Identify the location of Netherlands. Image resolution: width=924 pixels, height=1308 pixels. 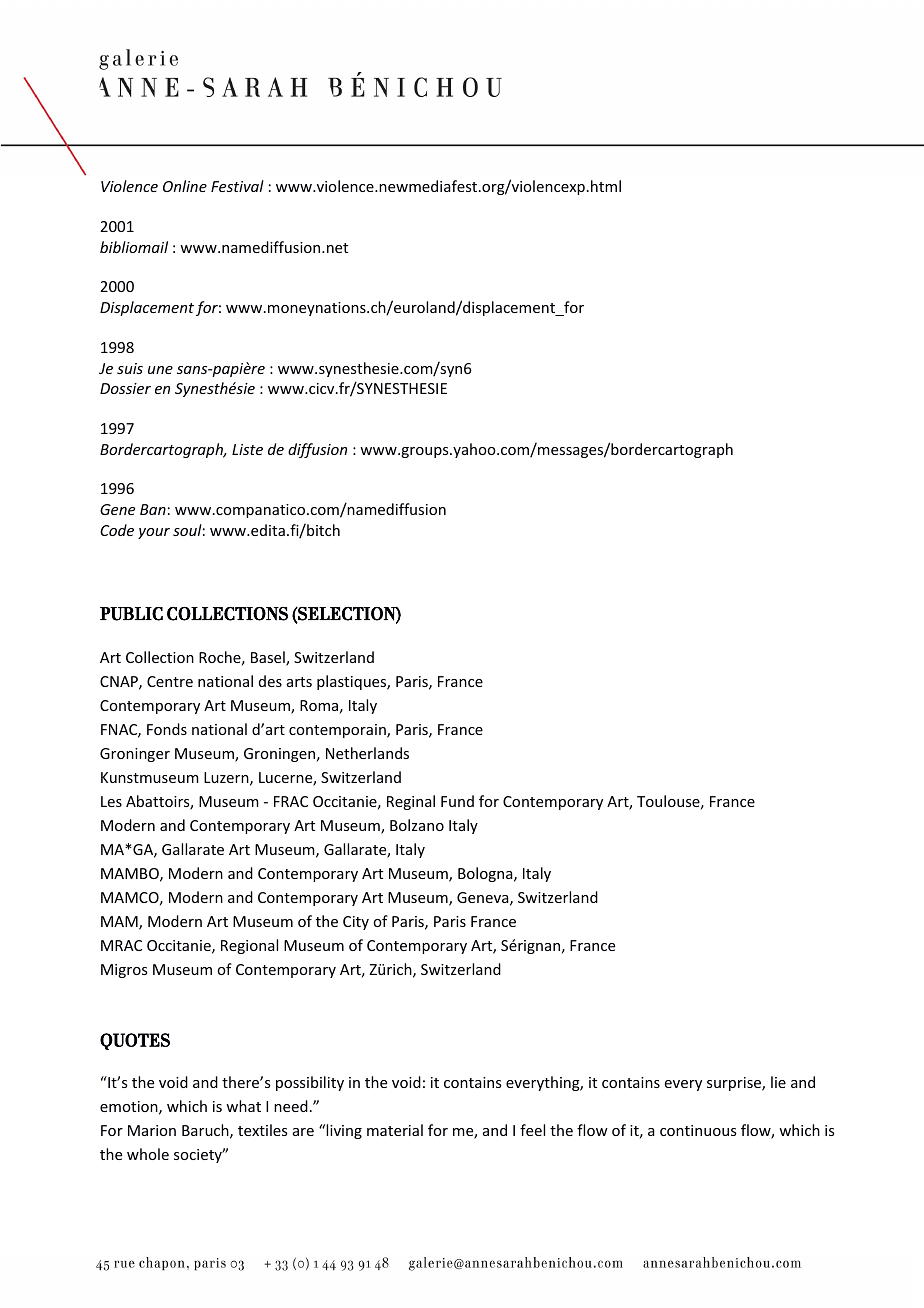
(367, 753).
